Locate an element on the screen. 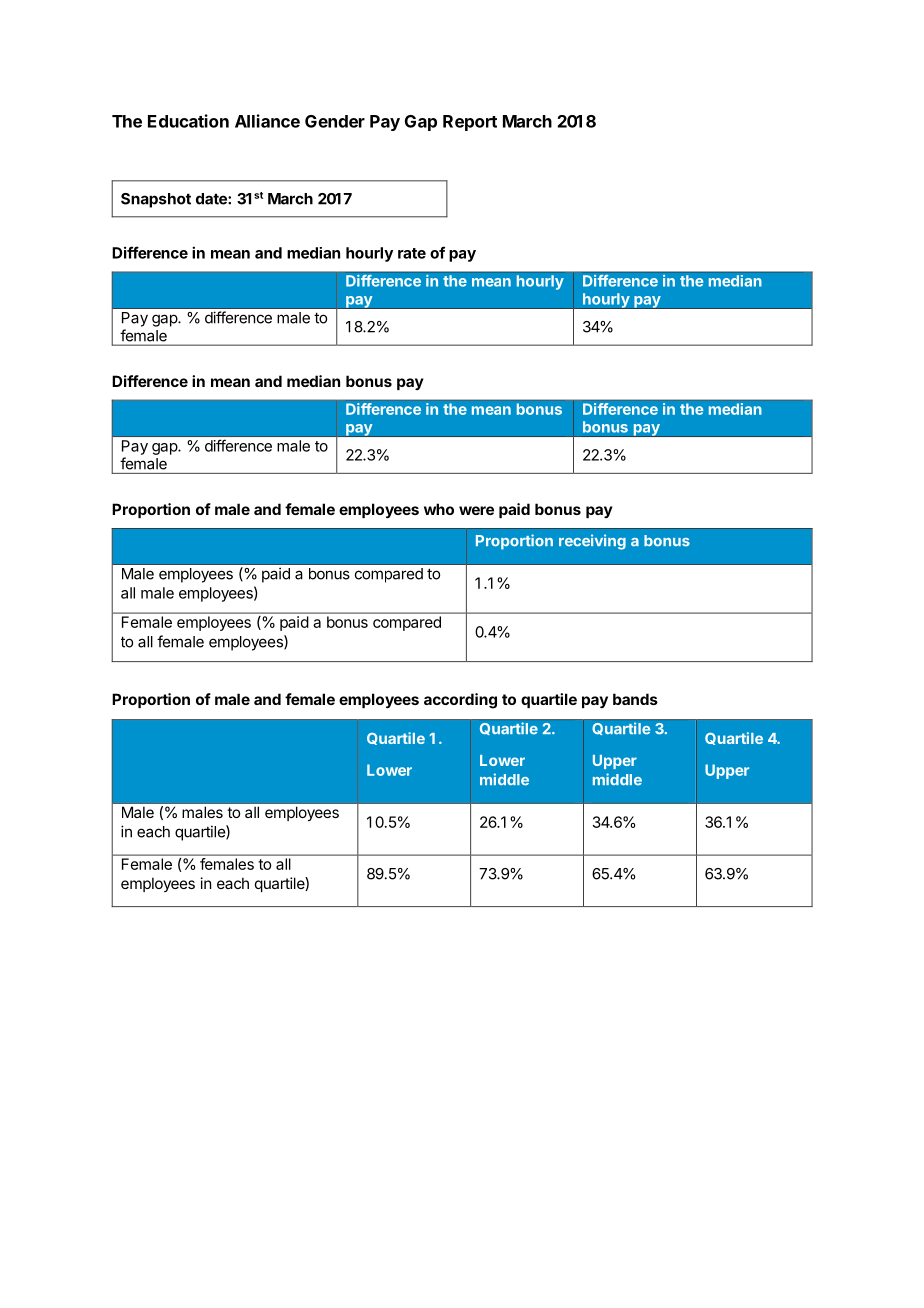 This screenshot has width=924, height=1308. Gender is located at coordinates (335, 121).
